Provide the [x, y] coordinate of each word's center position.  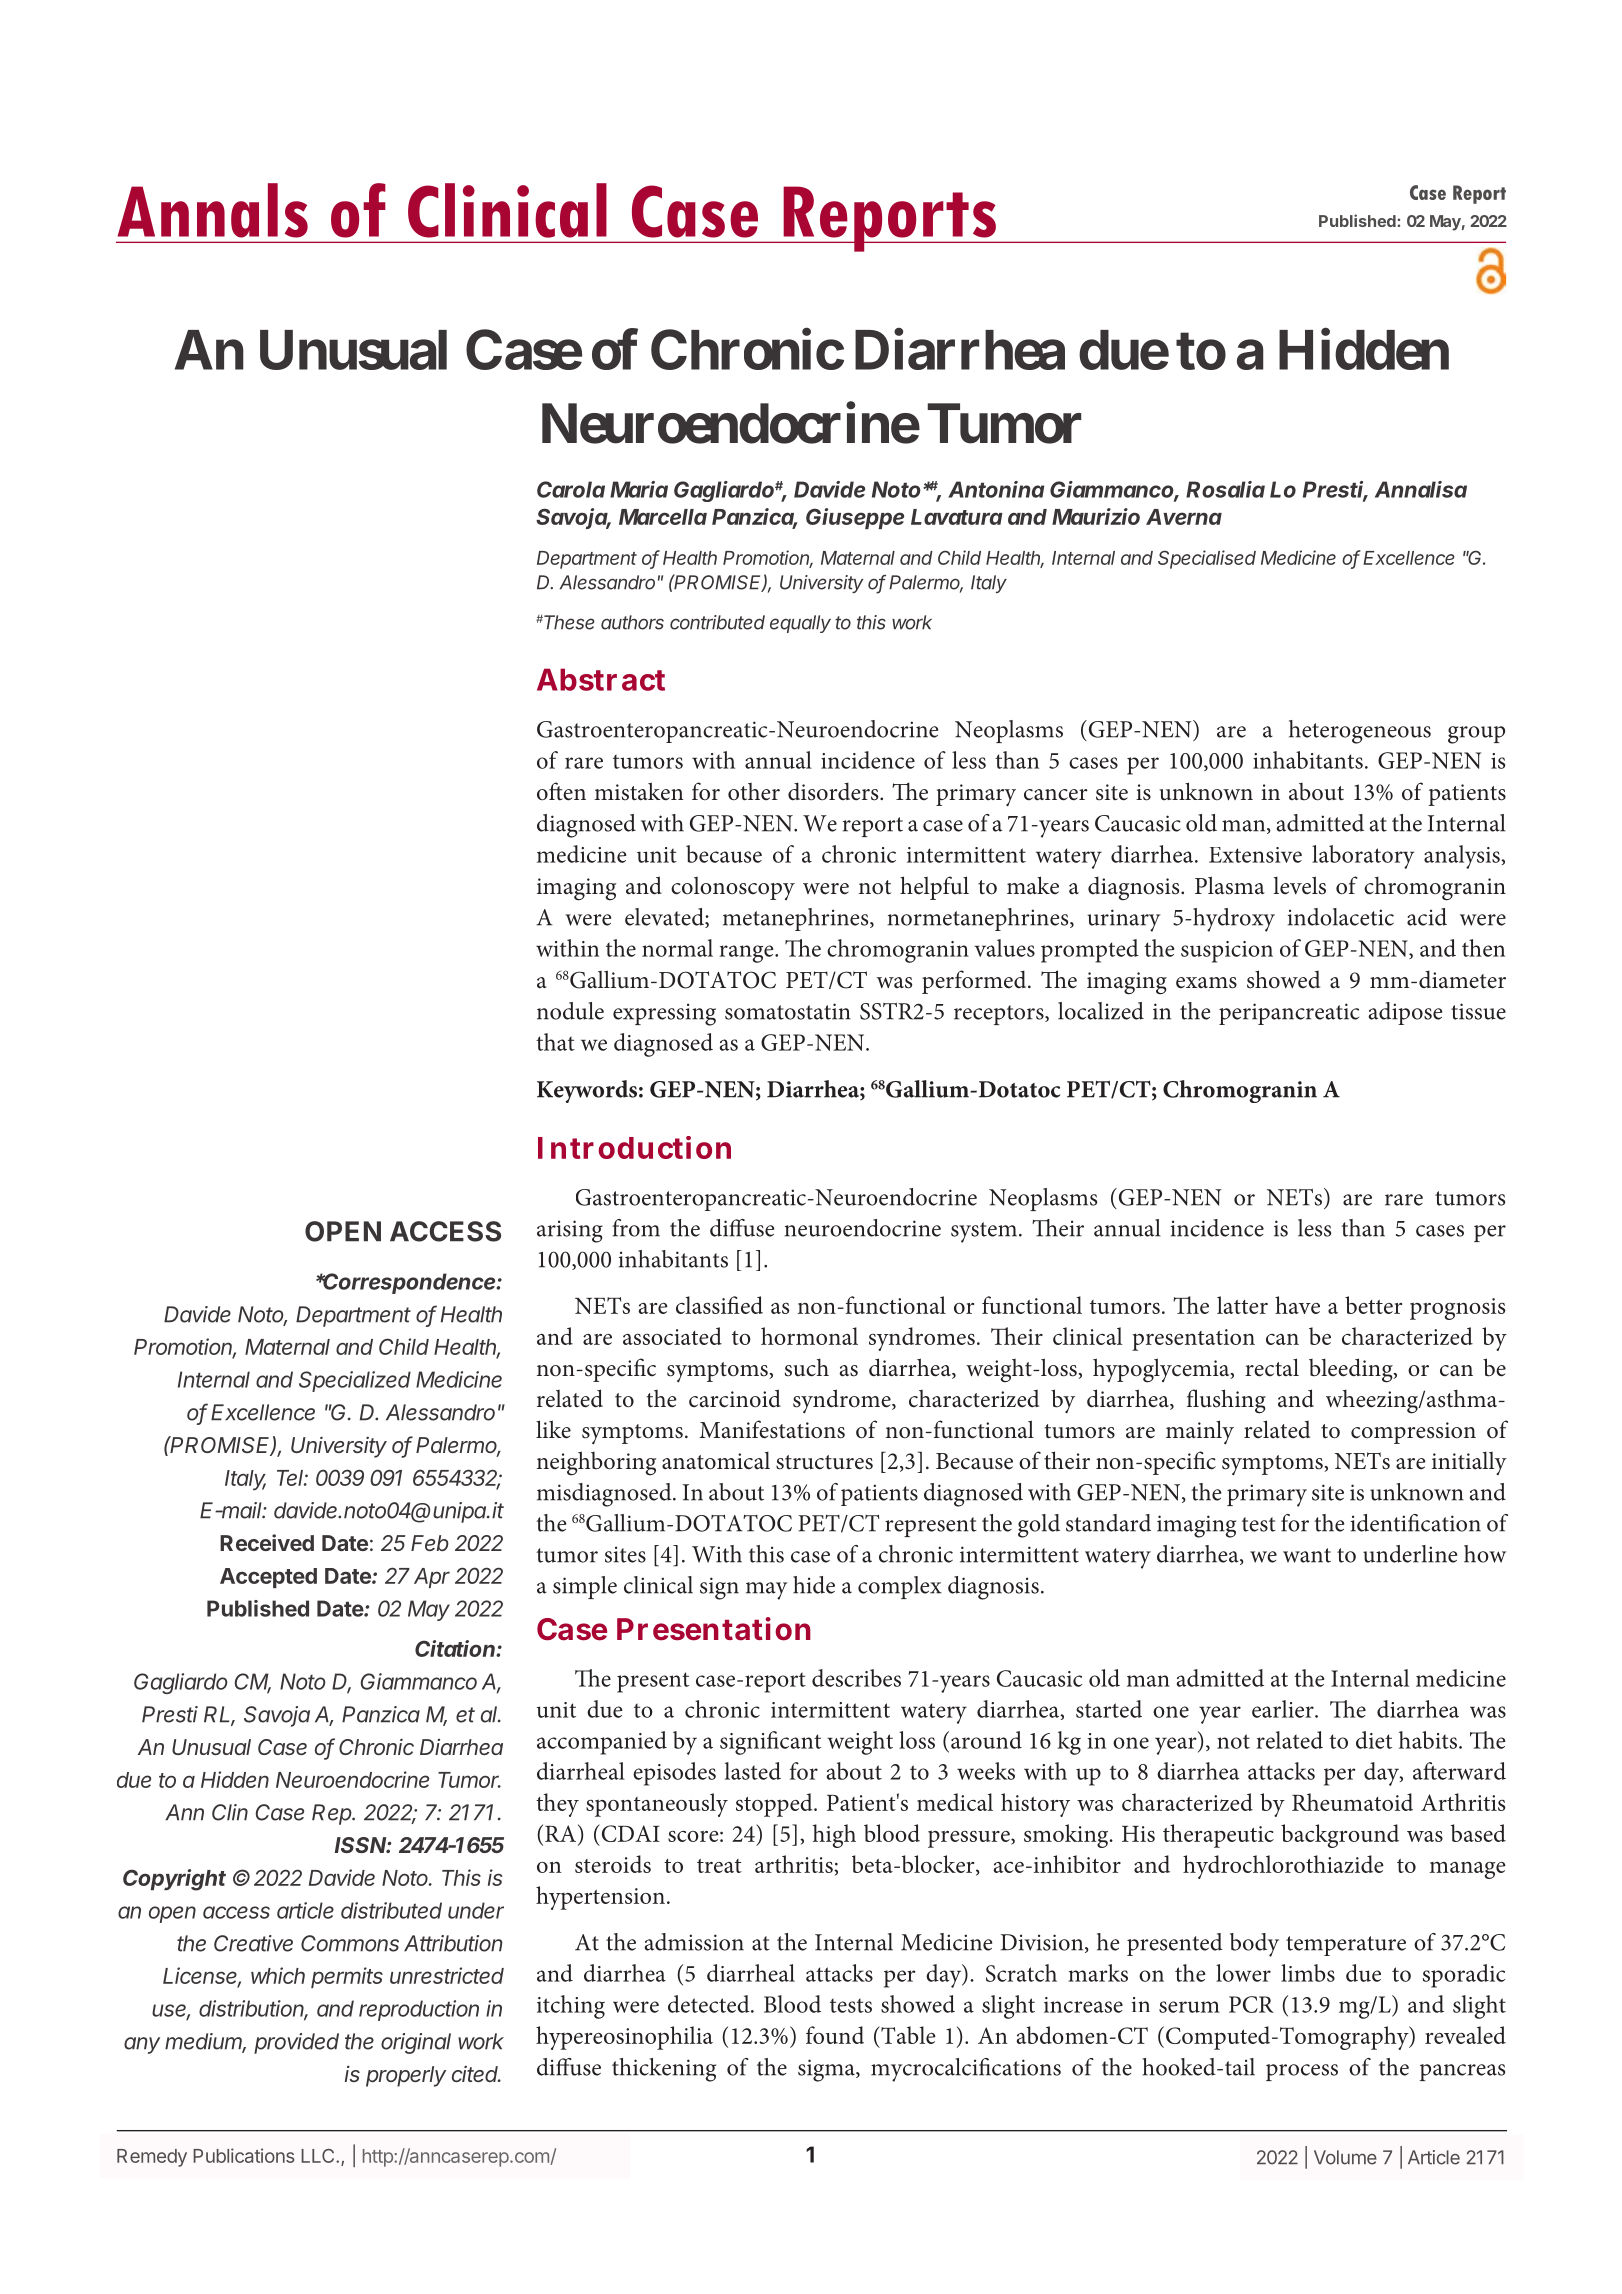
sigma [827, 2070]
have [1297, 1305]
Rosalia [1225, 489]
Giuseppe [855, 518]
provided [296, 2043]
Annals [213, 210]
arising [570, 1231]
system [985, 1232]
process [1302, 2072]
